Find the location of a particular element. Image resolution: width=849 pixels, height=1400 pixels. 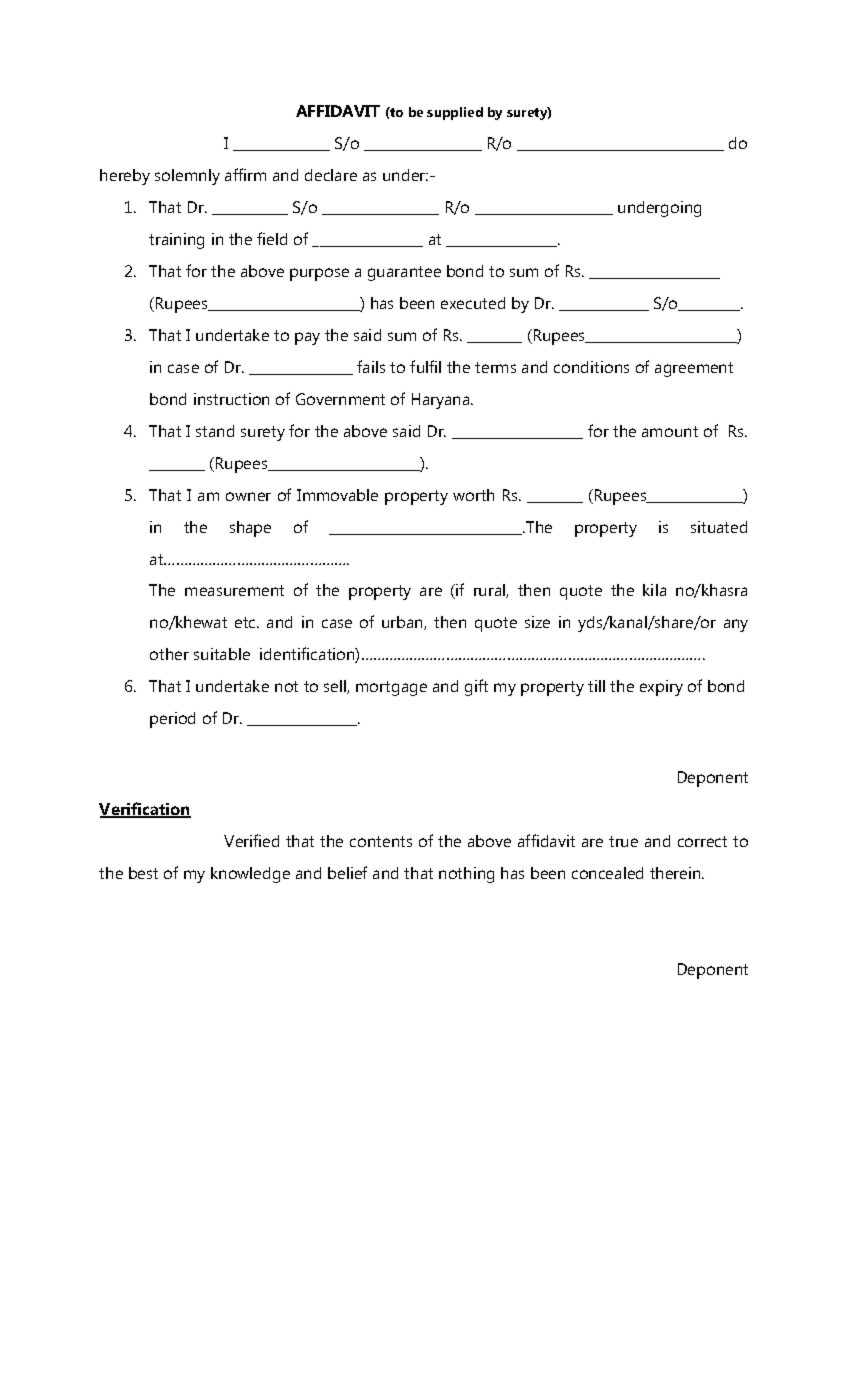

true is located at coordinates (623, 841).
